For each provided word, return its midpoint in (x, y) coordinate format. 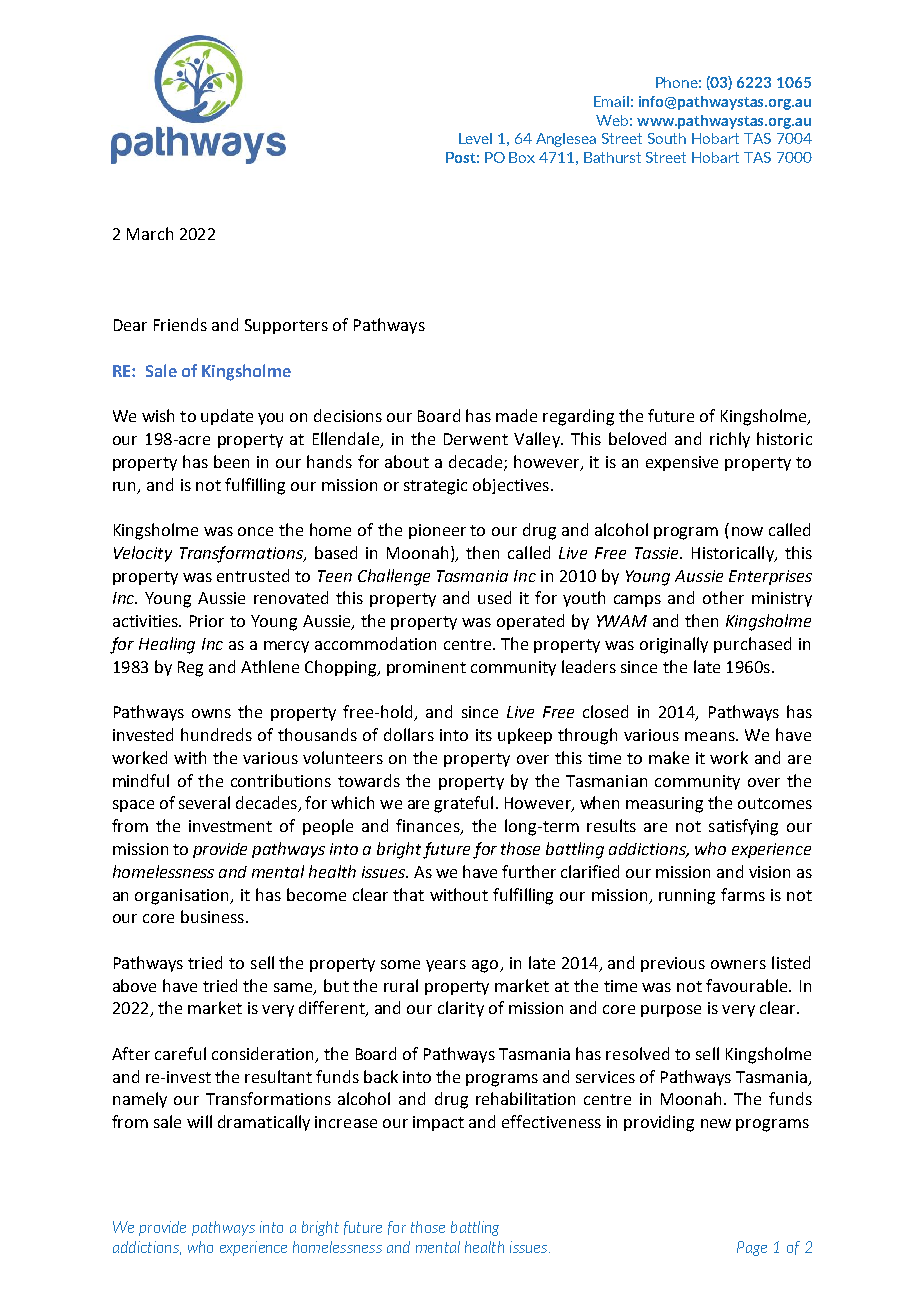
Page (752, 1248)
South (667, 138)
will (199, 1121)
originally (674, 645)
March (150, 233)
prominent (426, 668)
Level (475, 138)
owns (211, 713)
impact (438, 1123)
